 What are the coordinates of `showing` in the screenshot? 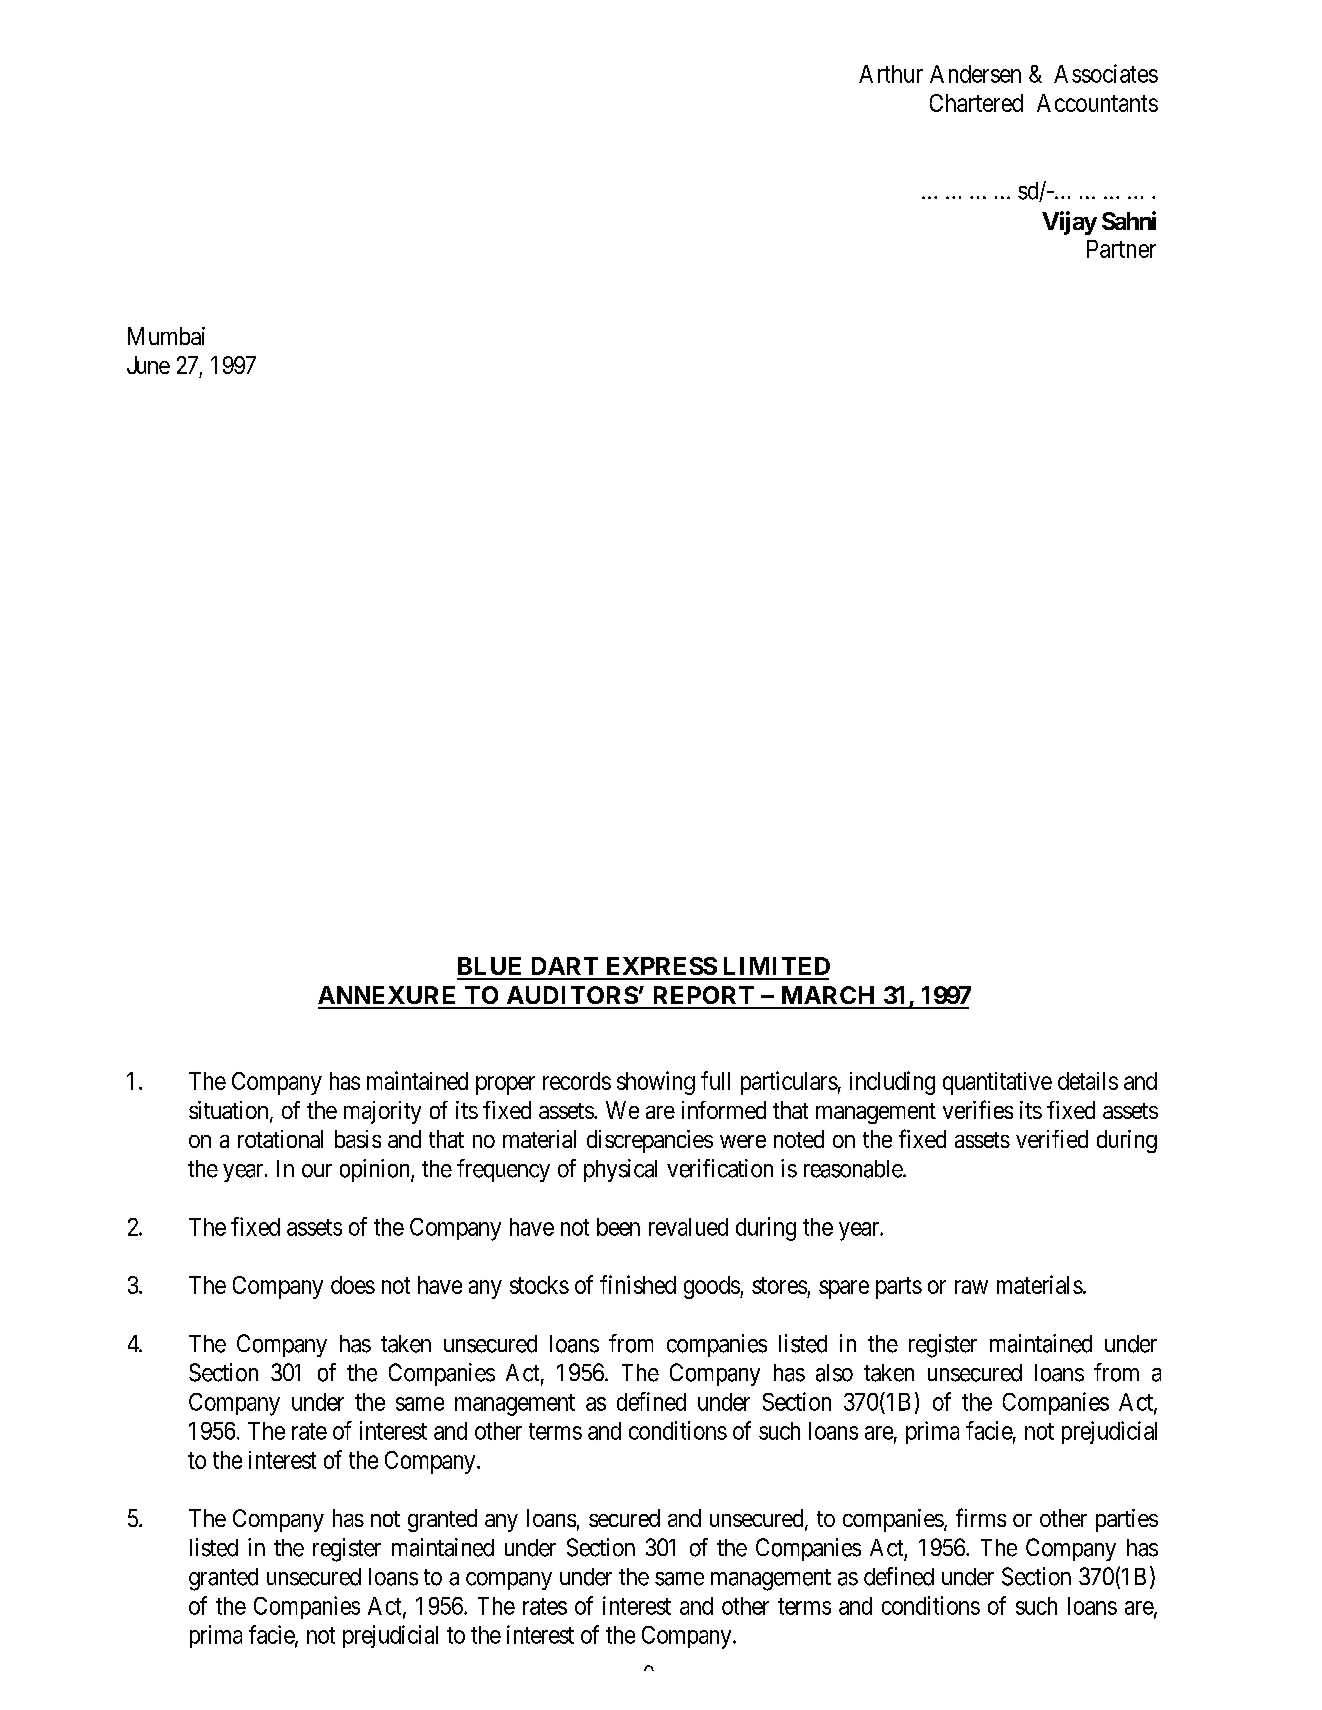 It's located at (656, 1083).
